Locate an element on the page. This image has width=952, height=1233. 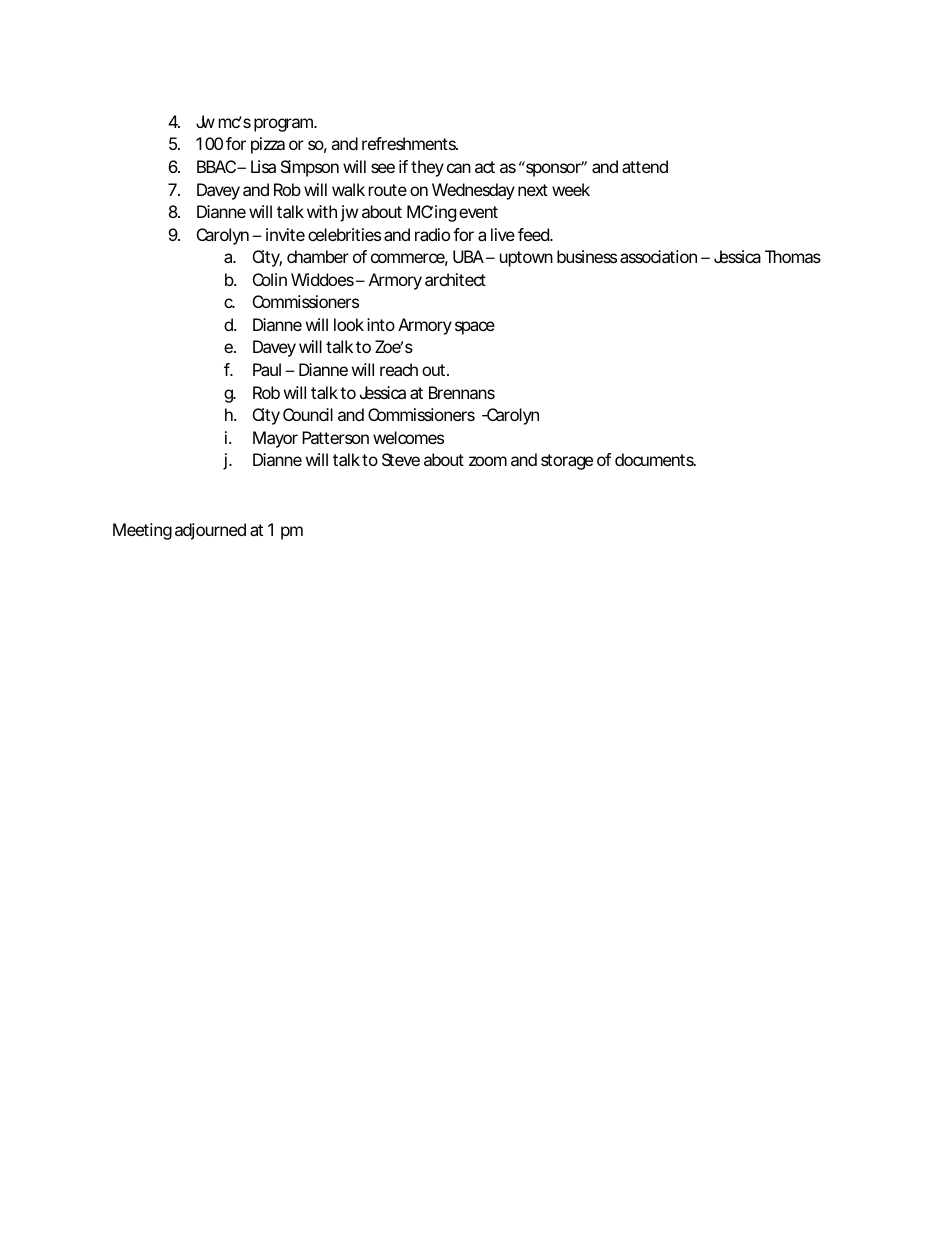
zoom is located at coordinates (488, 461).
